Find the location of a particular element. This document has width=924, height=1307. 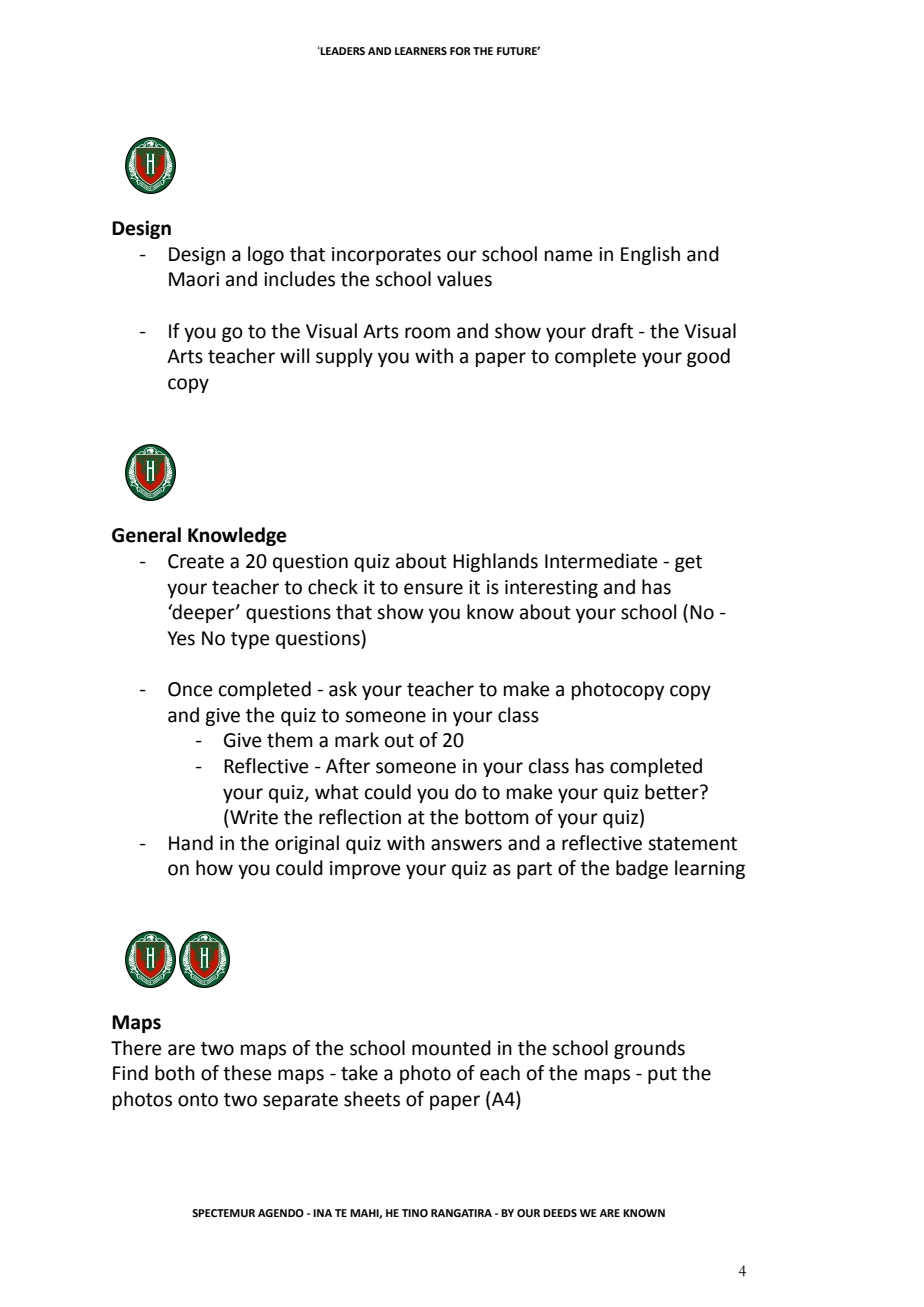

Once is located at coordinates (190, 689).
